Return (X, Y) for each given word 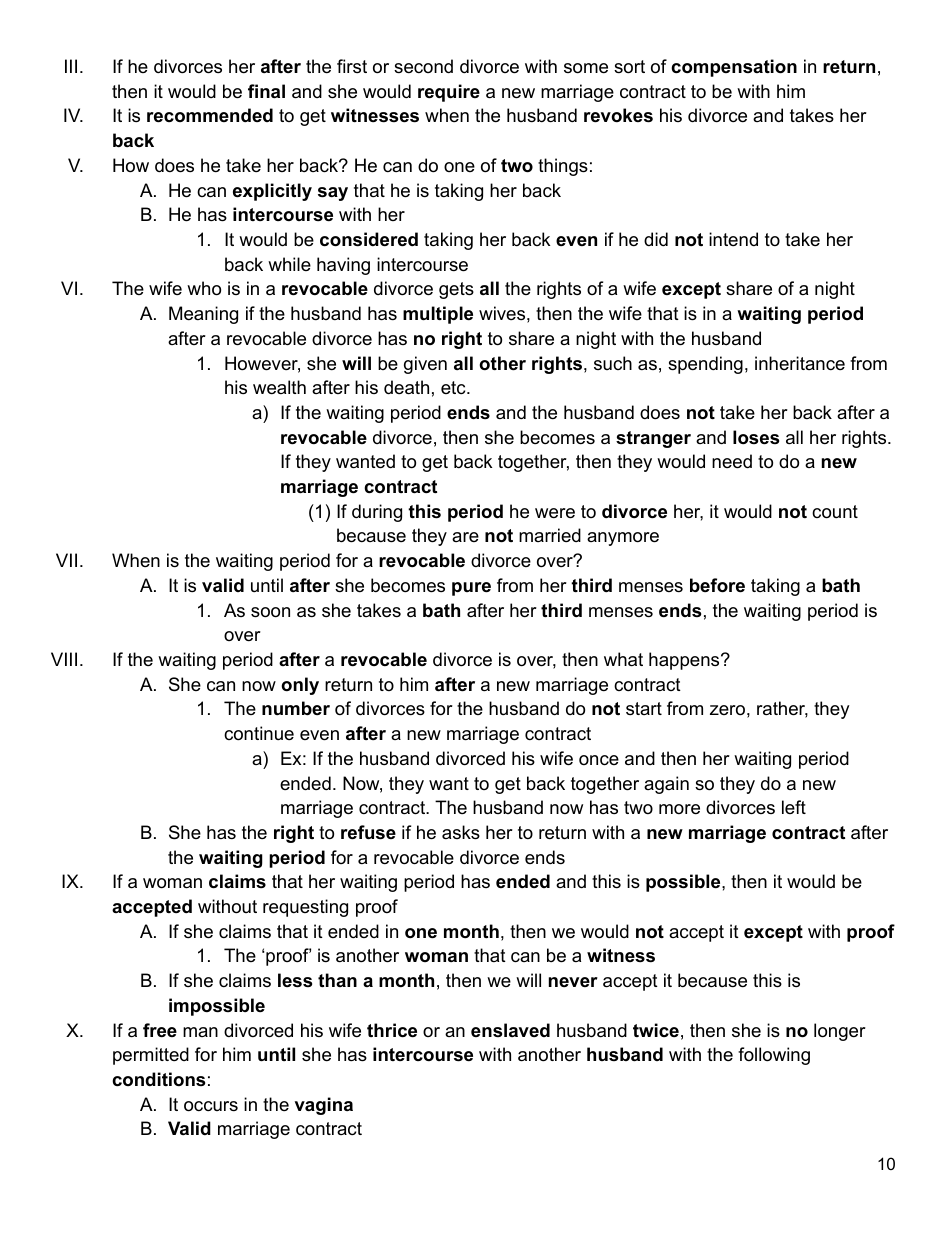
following (774, 1056)
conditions (158, 1079)
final (266, 91)
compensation (734, 68)
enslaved (510, 1030)
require (449, 93)
